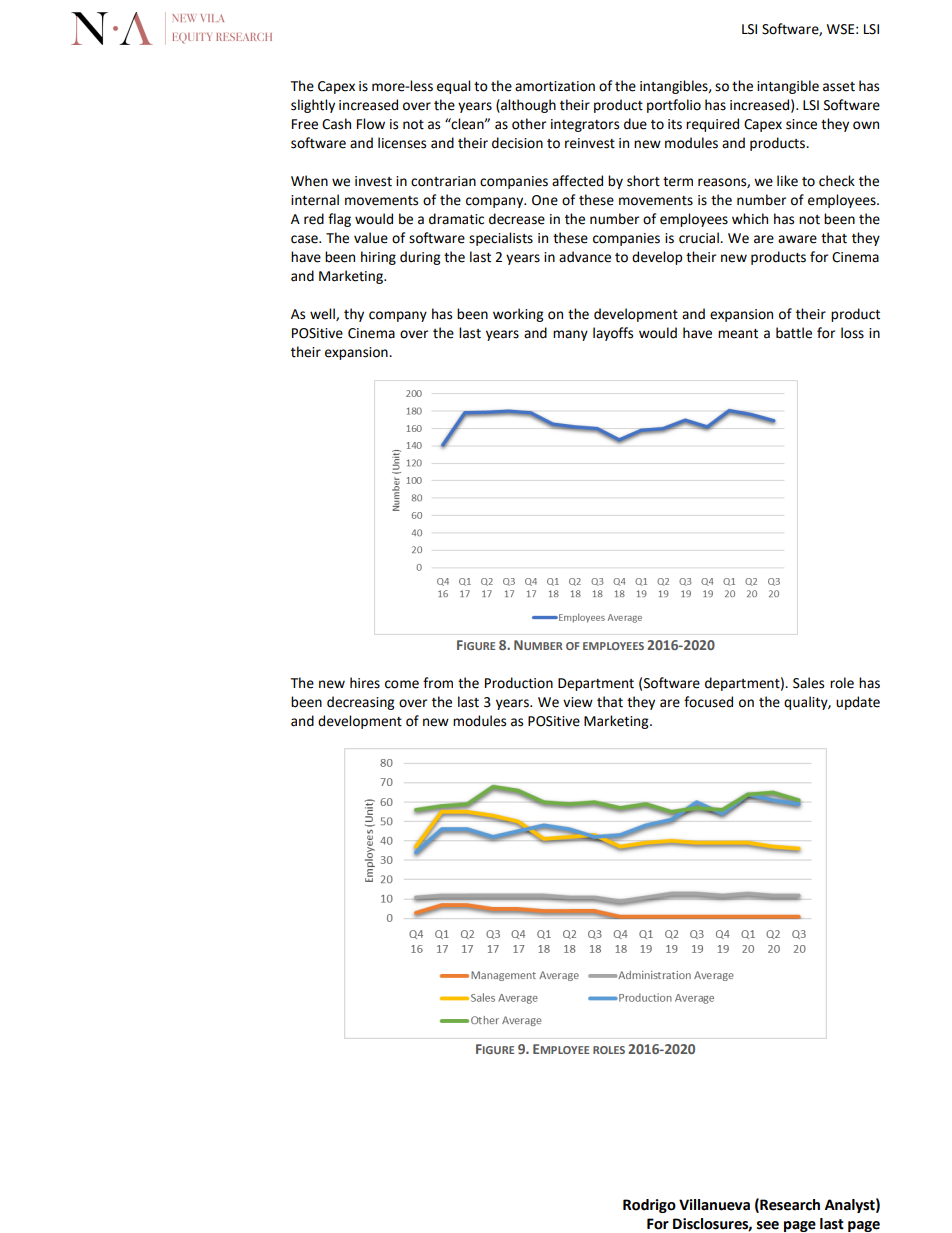  I want to click on update, so click(858, 703).
